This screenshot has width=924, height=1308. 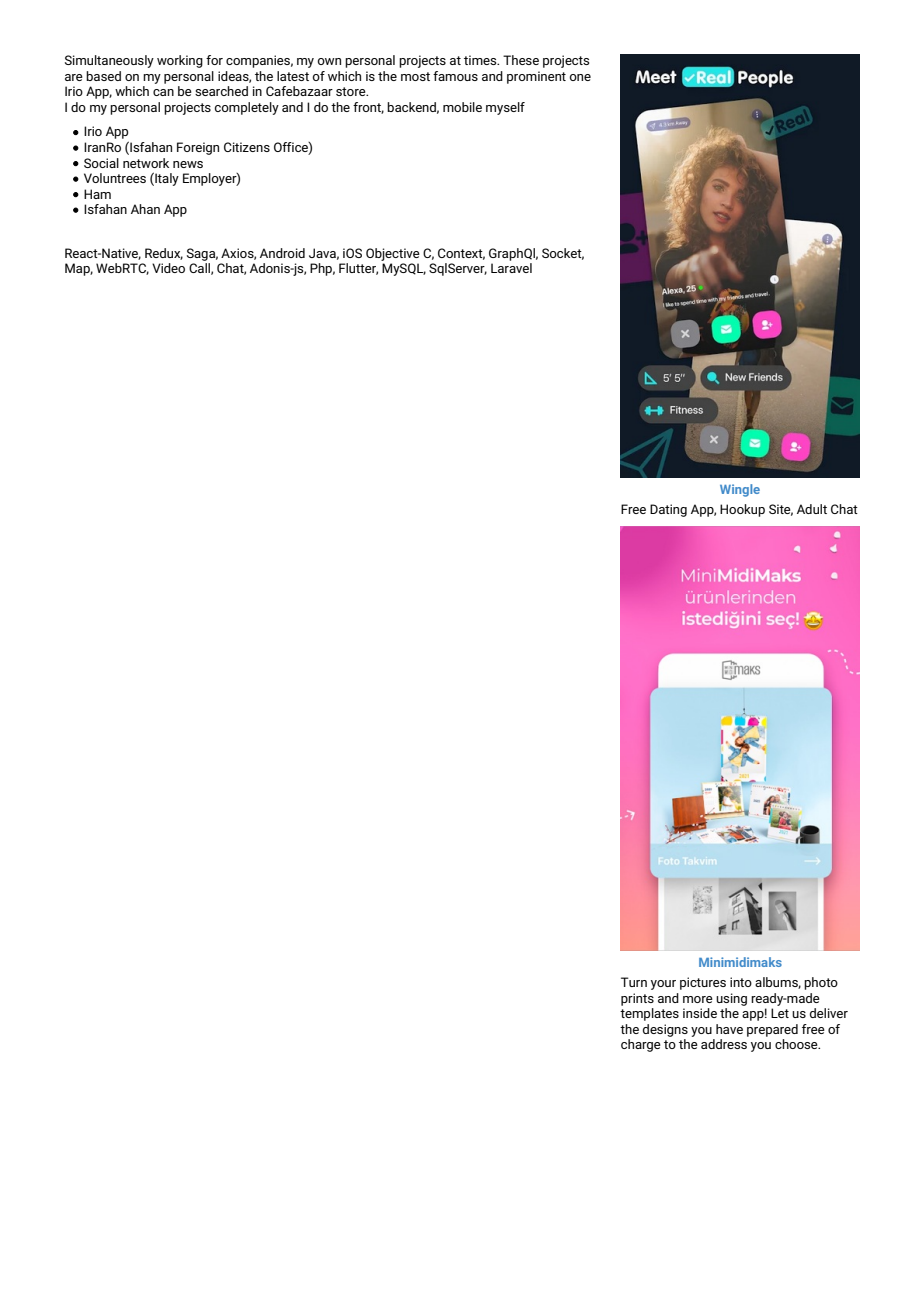 What do you see at coordinates (580, 77) in the screenshot?
I see `one` at bounding box center [580, 77].
